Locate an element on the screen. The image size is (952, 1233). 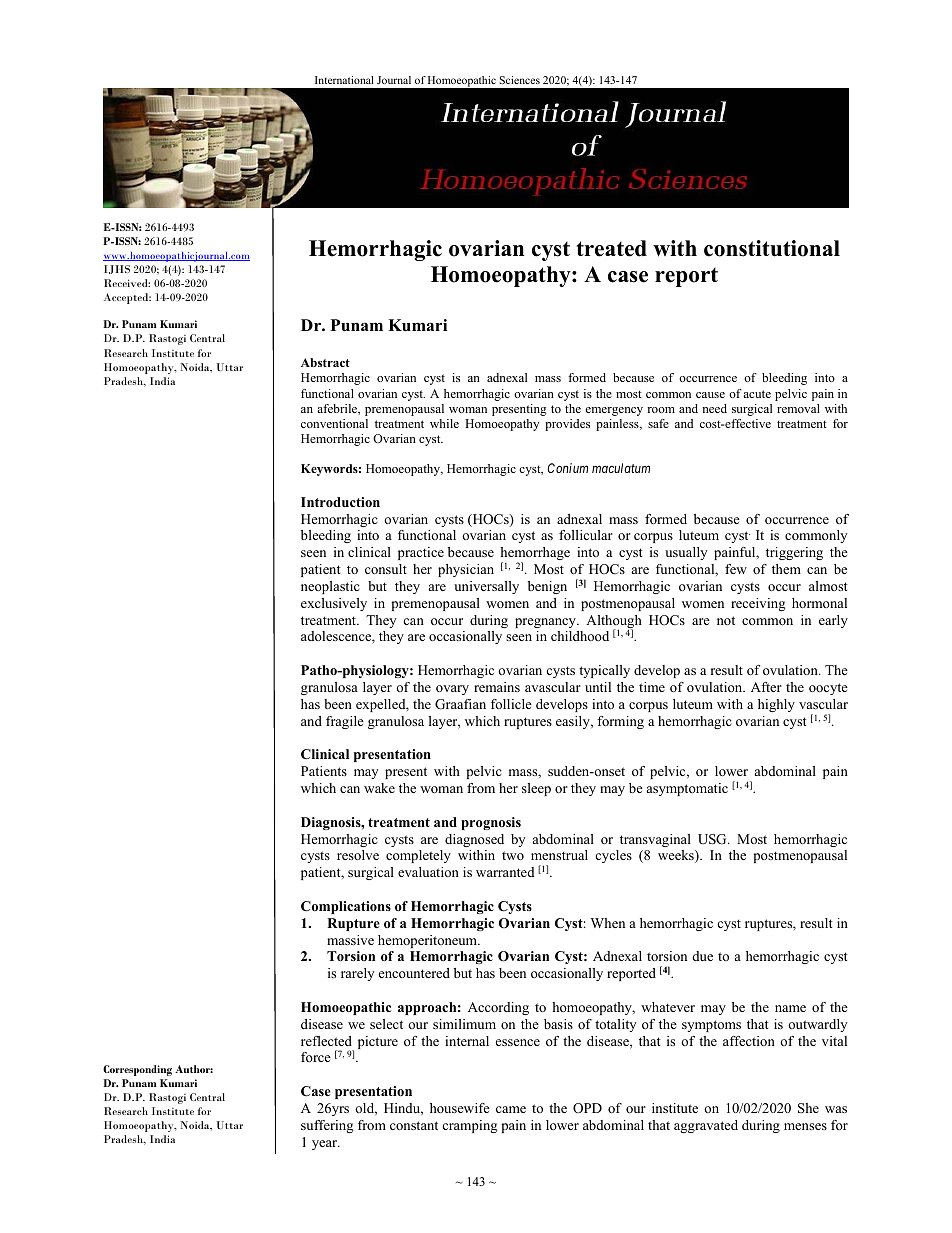
resolve is located at coordinates (358, 855).
